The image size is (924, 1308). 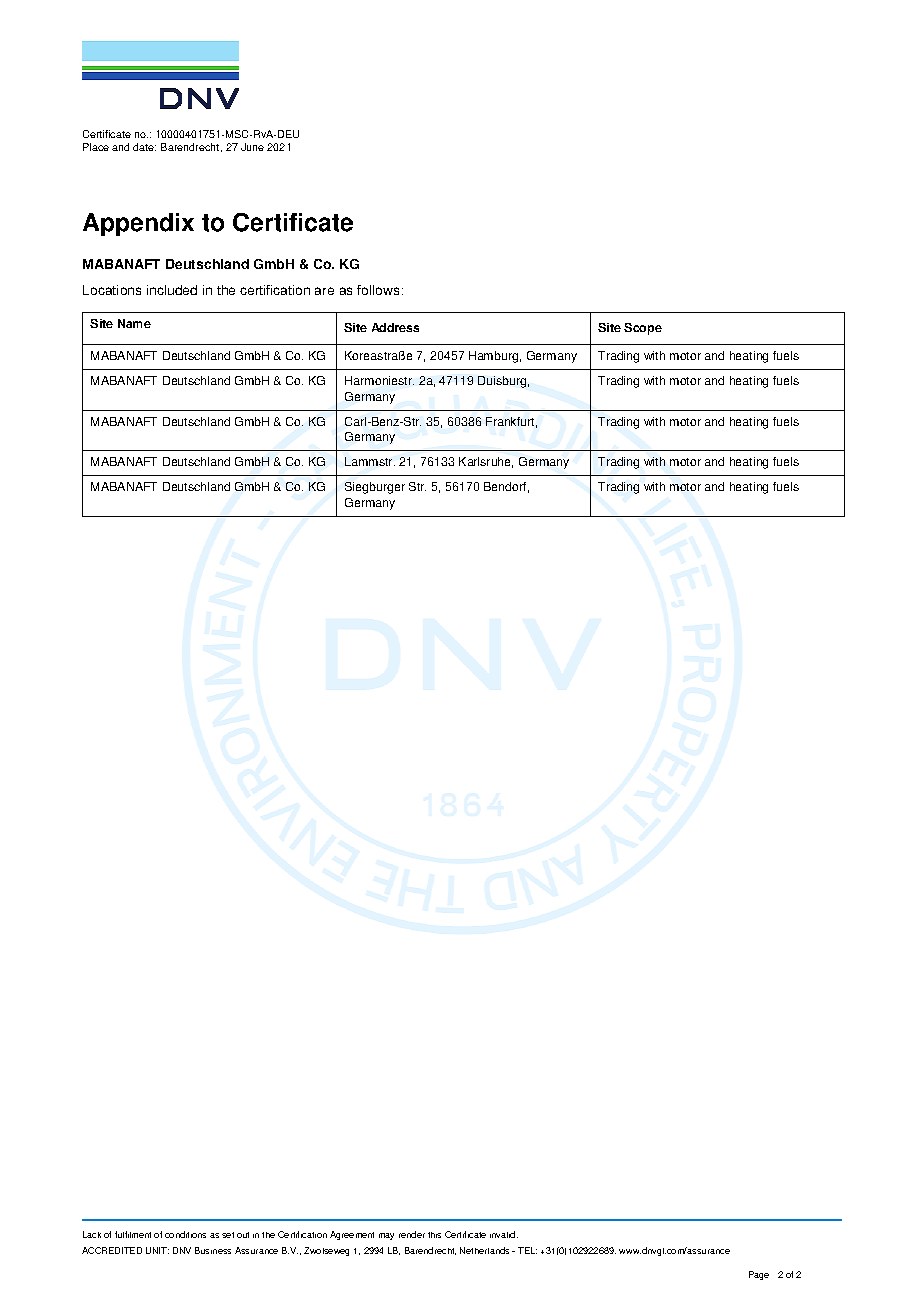 What do you see at coordinates (395, 327) in the page?
I see `Address` at bounding box center [395, 327].
